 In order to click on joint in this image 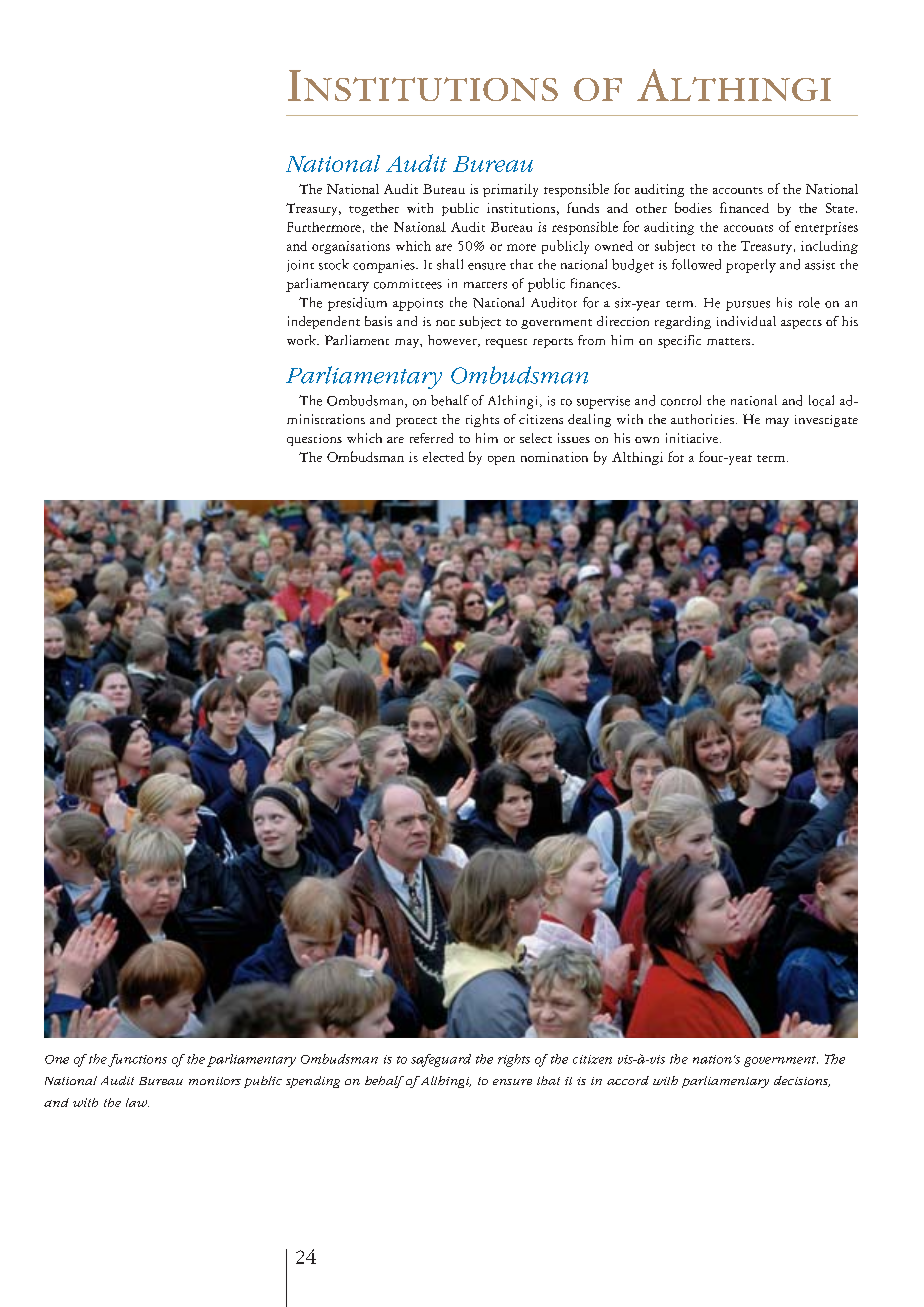, I will do `click(300, 266)`.
